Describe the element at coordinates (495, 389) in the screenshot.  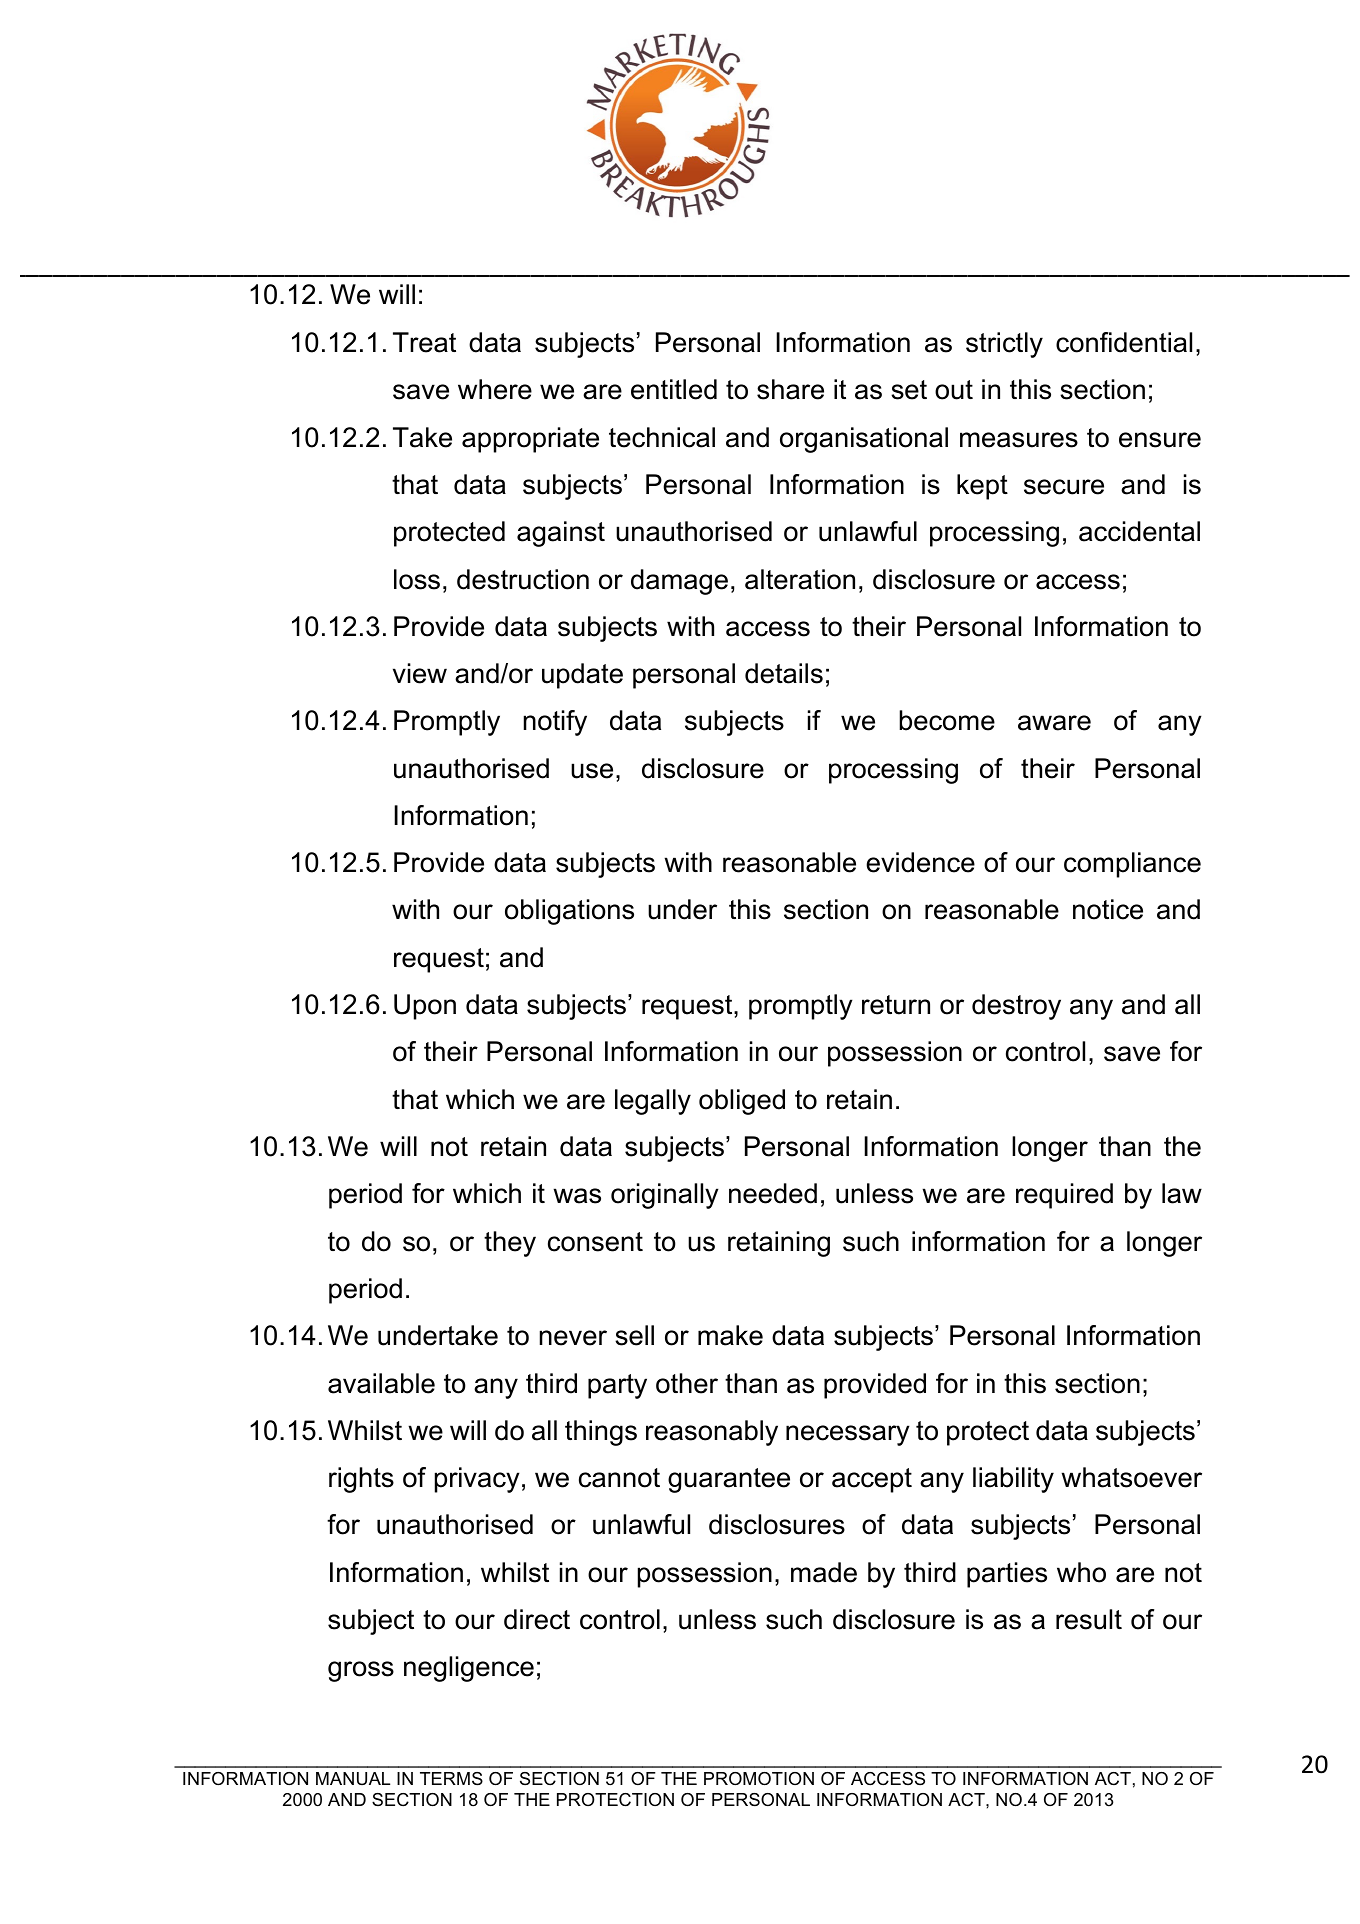
I see `where` at that location.
